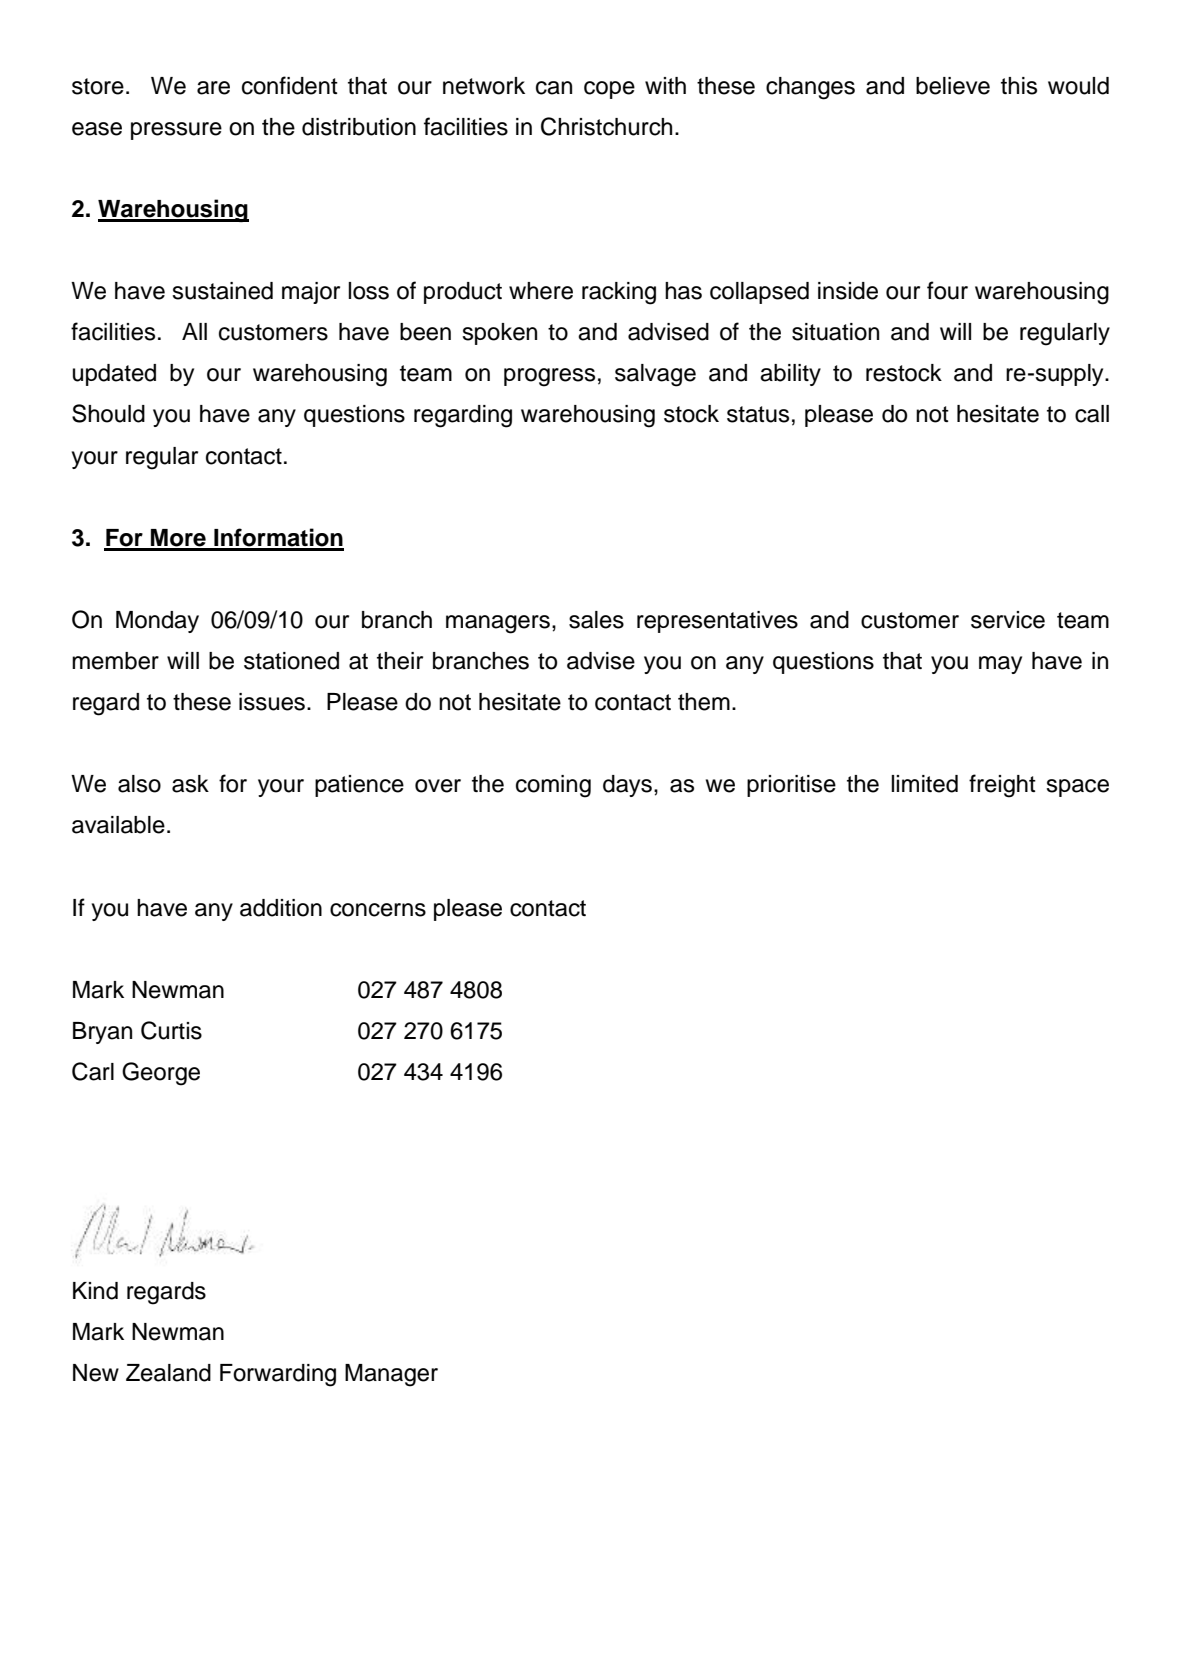 Image resolution: width=1182 pixels, height=1672 pixels. I want to click on Zealand, so click(168, 1373).
